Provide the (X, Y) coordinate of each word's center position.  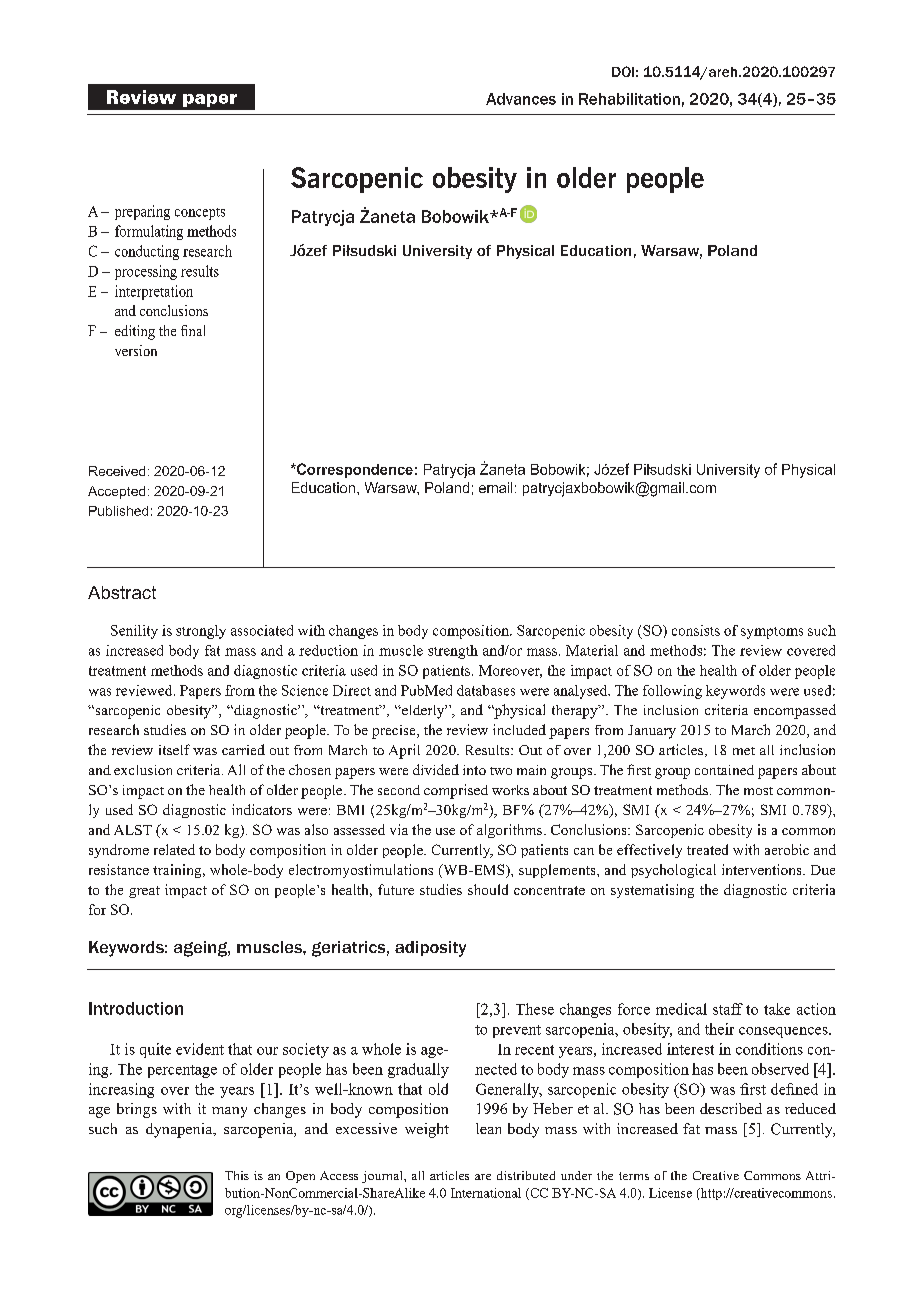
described (731, 1108)
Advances (521, 99)
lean (488, 1128)
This (237, 1175)
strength (453, 652)
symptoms (772, 633)
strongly (201, 632)
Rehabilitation (629, 99)
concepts (200, 214)
